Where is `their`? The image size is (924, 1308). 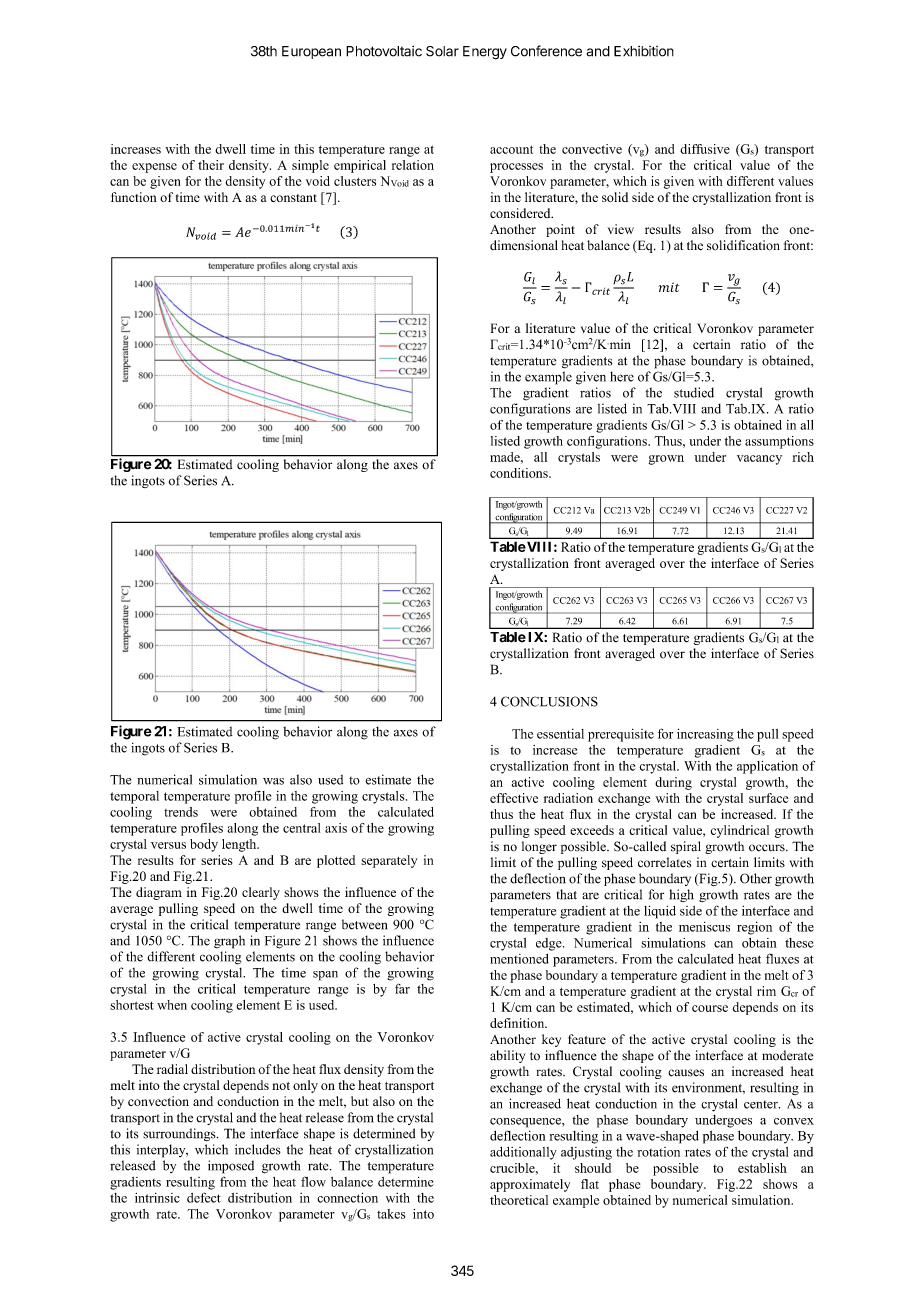
their is located at coordinates (211, 165).
